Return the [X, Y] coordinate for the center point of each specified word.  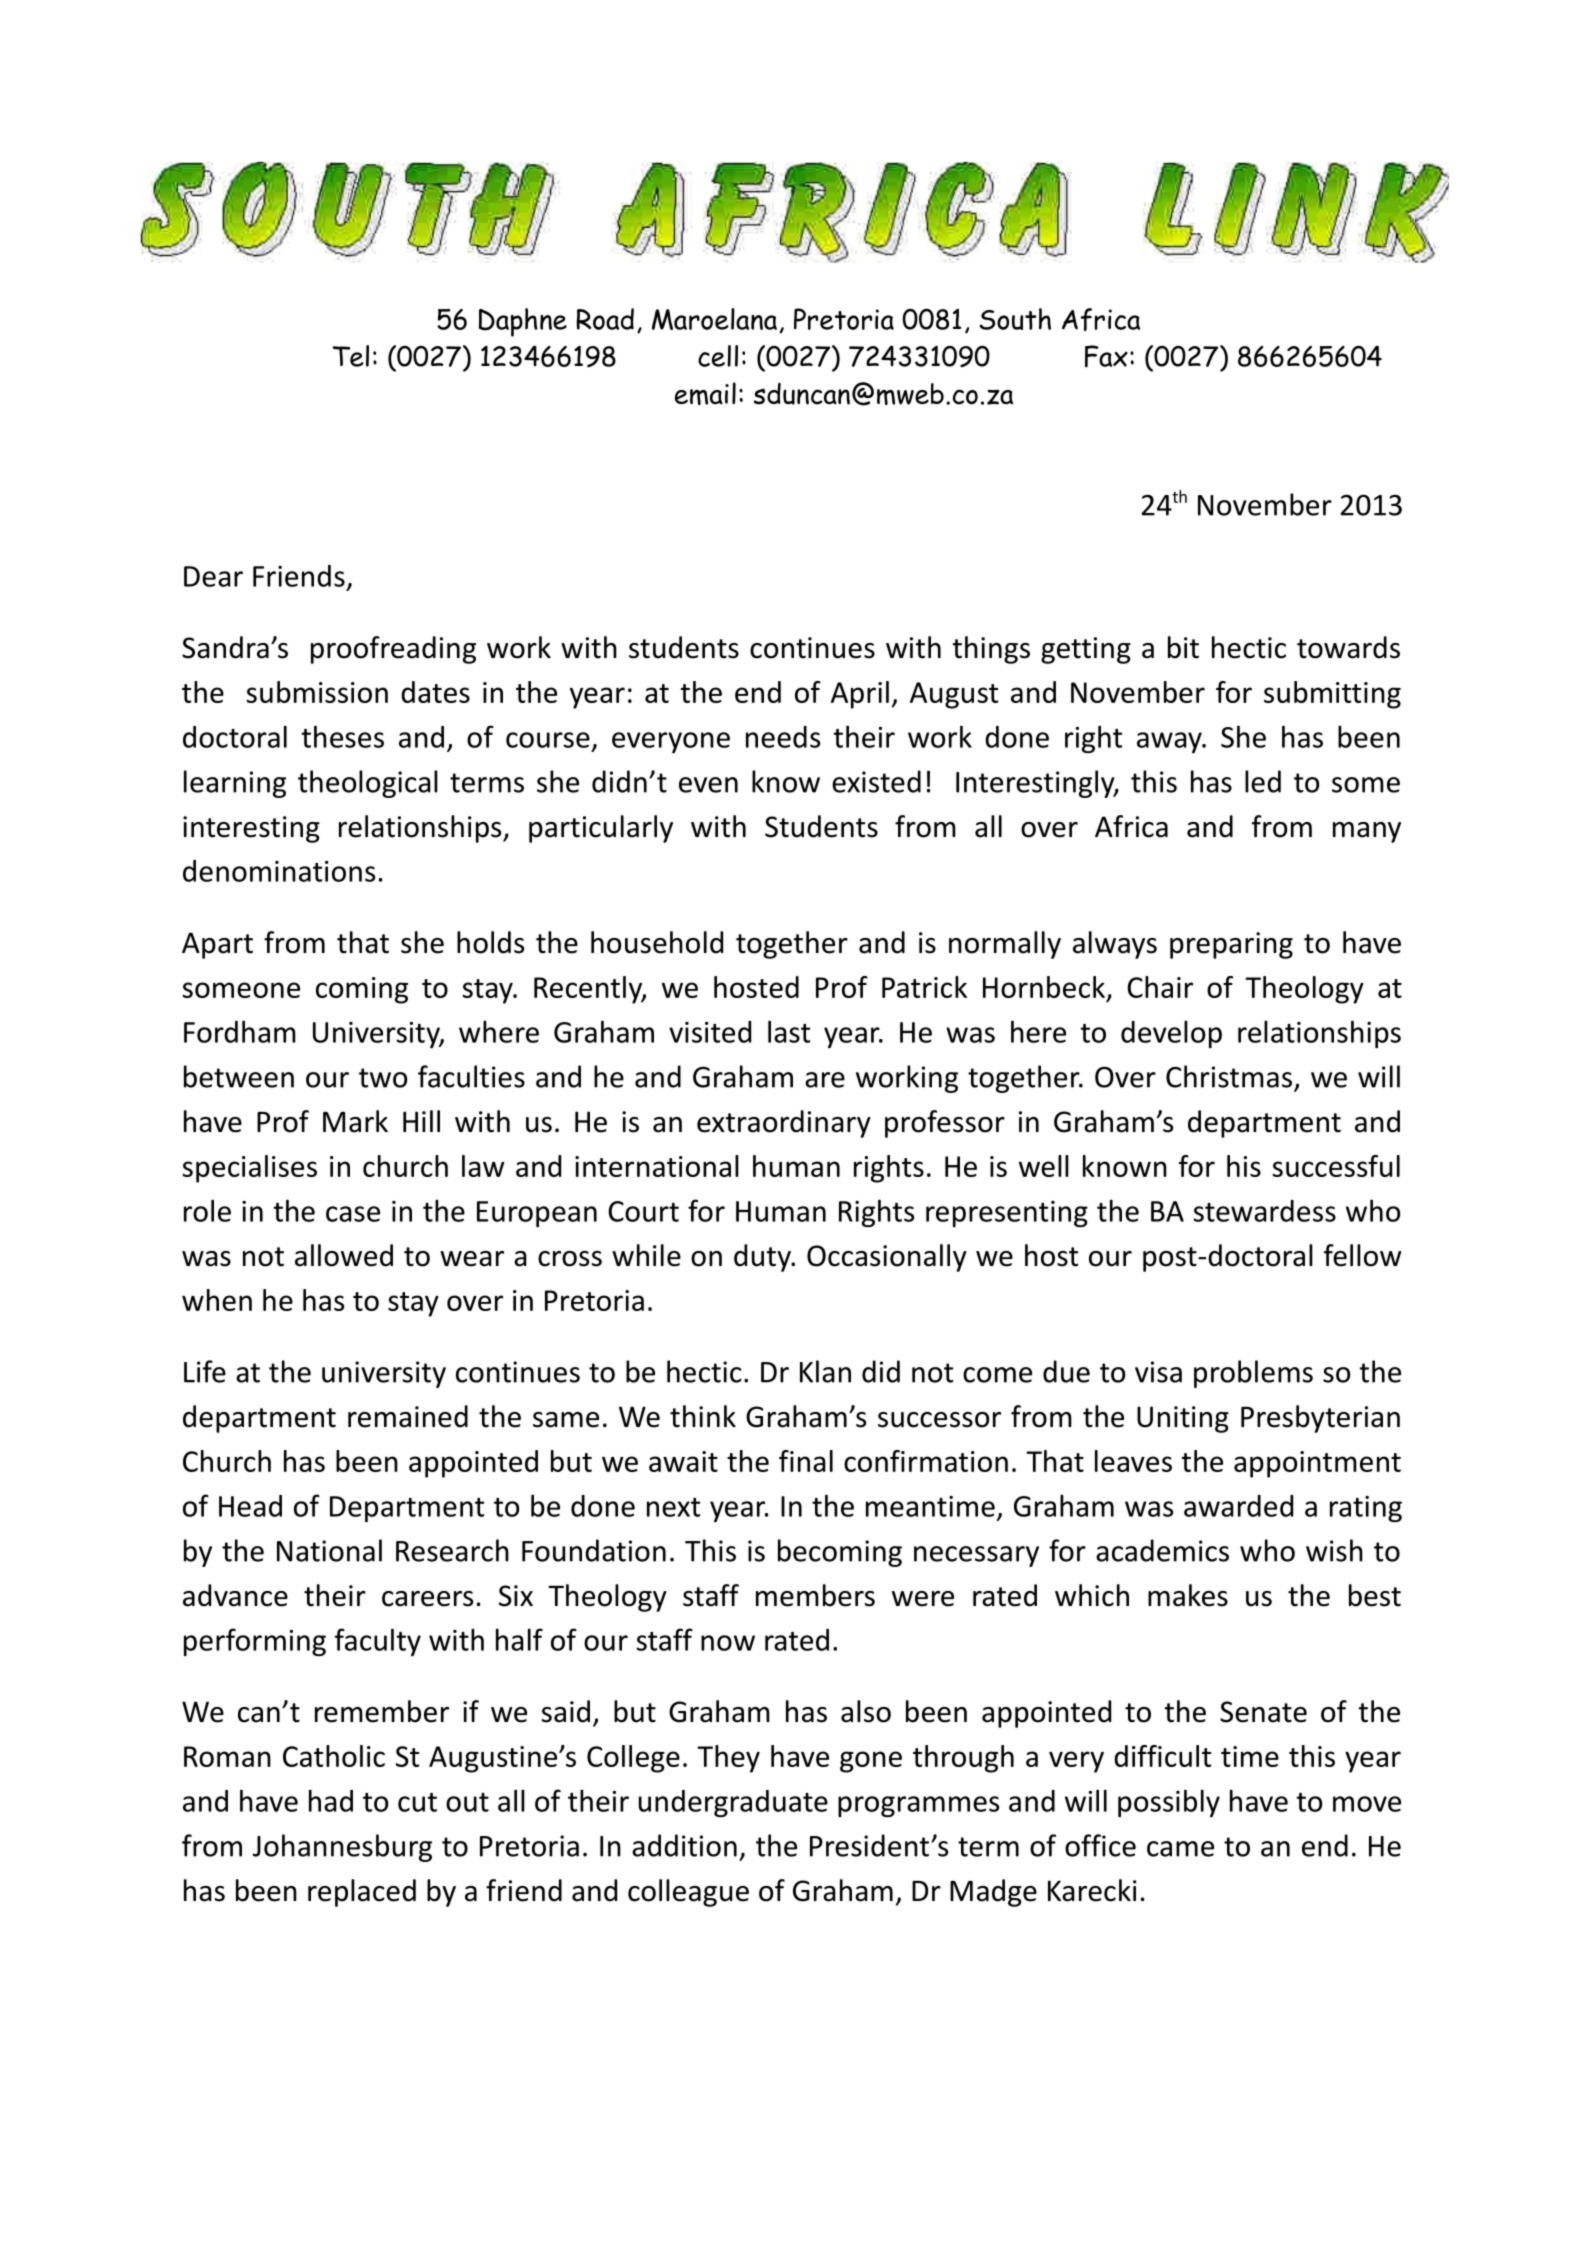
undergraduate [733, 1803]
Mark [355, 1121]
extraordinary [784, 1124]
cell [718, 356]
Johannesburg [342, 1848]
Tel [351, 356]
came [1180, 1849]
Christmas [1229, 1076]
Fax [1106, 356]
